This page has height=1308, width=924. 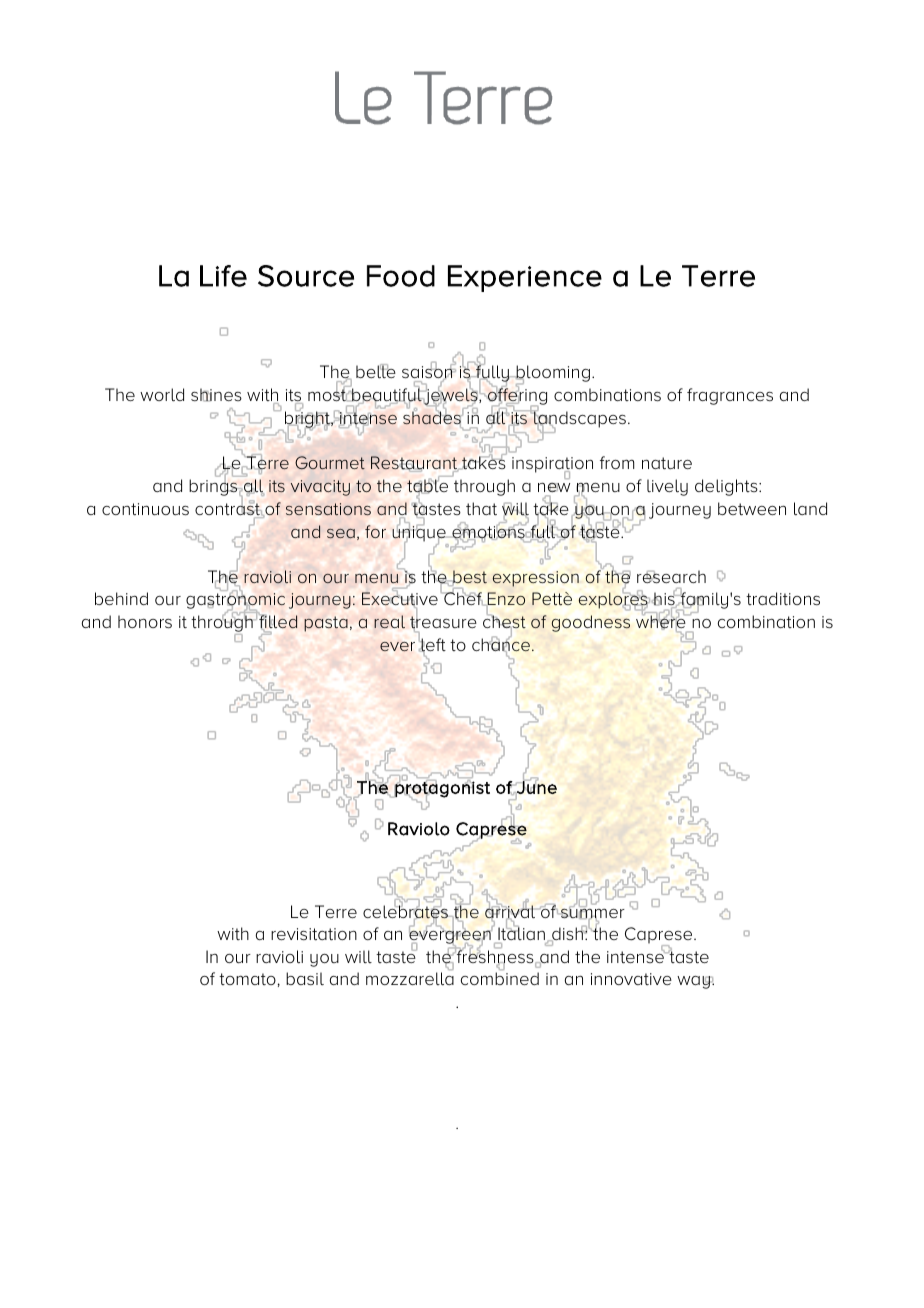 What do you see at coordinates (145, 509) in the page?
I see `continuous` at bounding box center [145, 509].
